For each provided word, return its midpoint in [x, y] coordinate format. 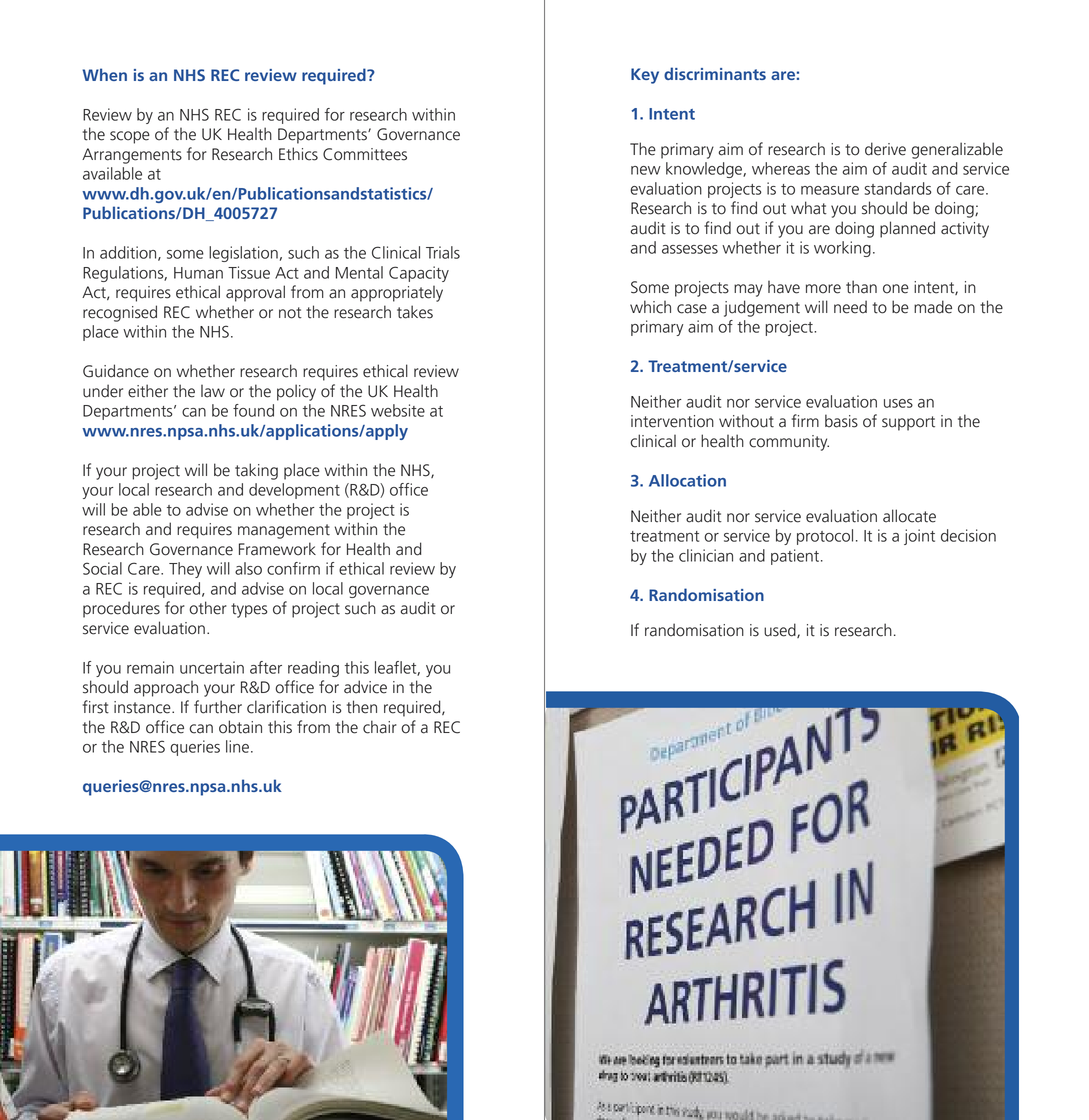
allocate [909, 516]
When [104, 74]
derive [885, 149]
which [650, 307]
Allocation [687, 480]
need [850, 307]
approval [255, 293]
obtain [240, 727]
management [284, 531]
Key [645, 76]
